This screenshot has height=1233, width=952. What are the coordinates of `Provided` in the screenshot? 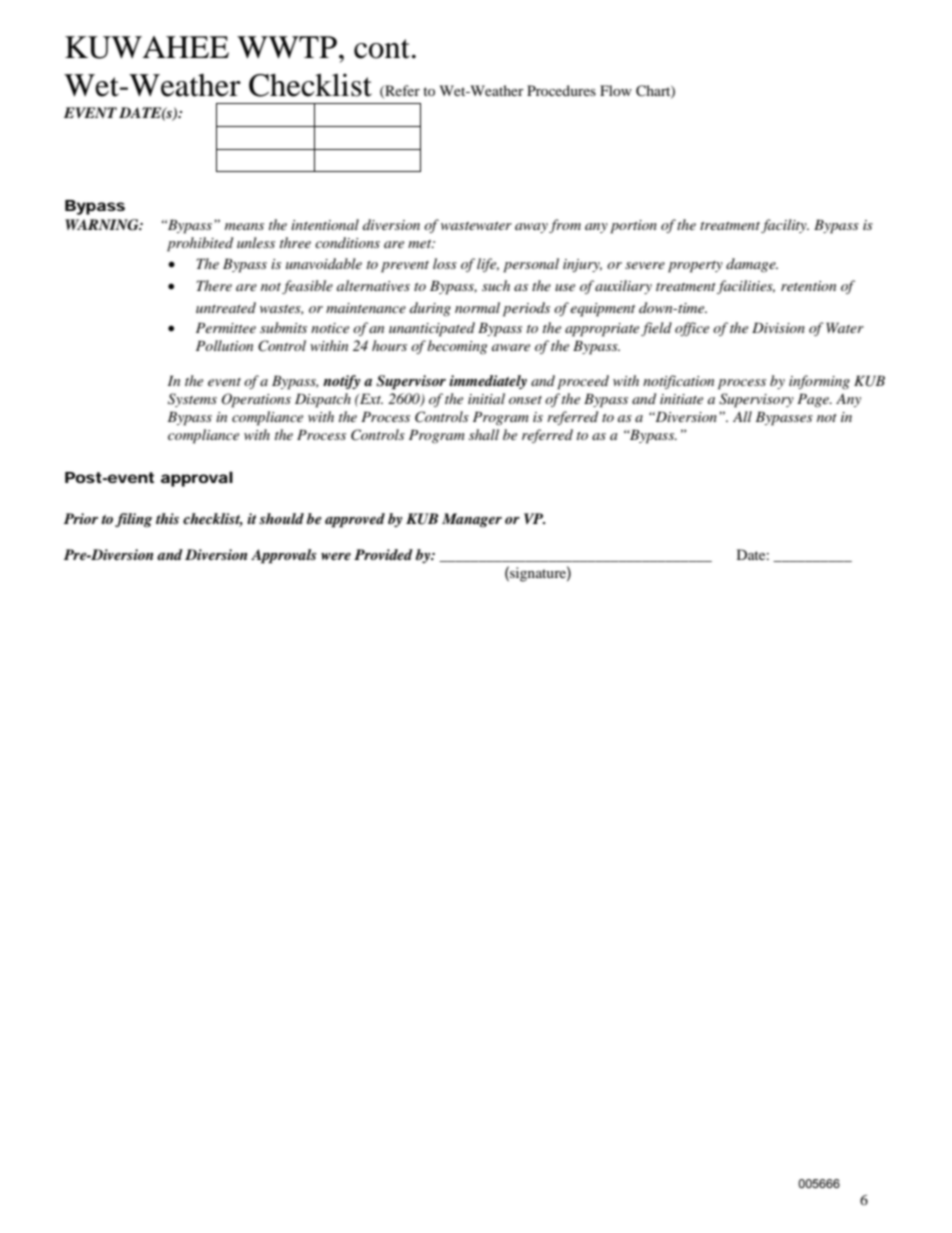 It's located at (383, 554).
